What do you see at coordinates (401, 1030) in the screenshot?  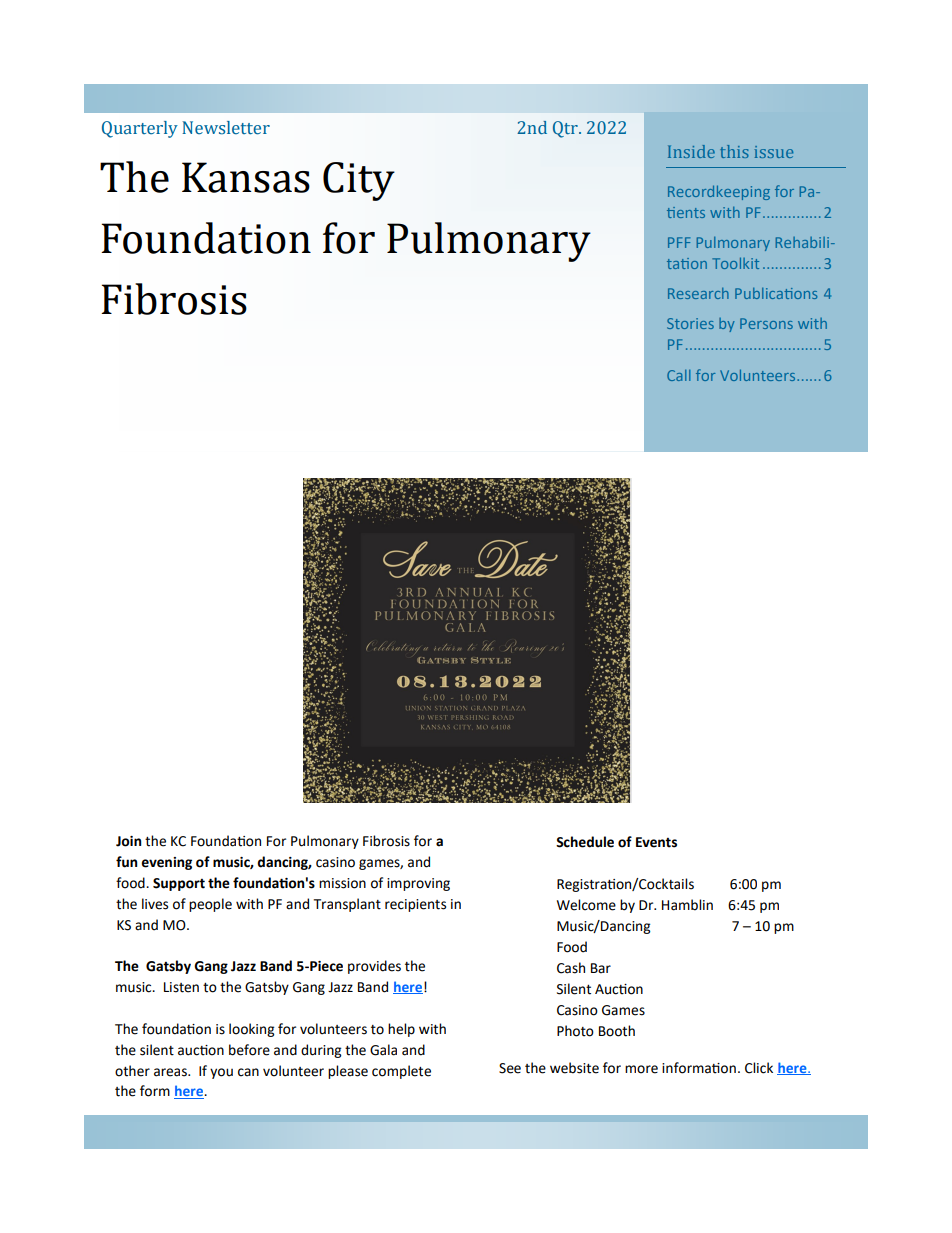 I see `help` at bounding box center [401, 1030].
